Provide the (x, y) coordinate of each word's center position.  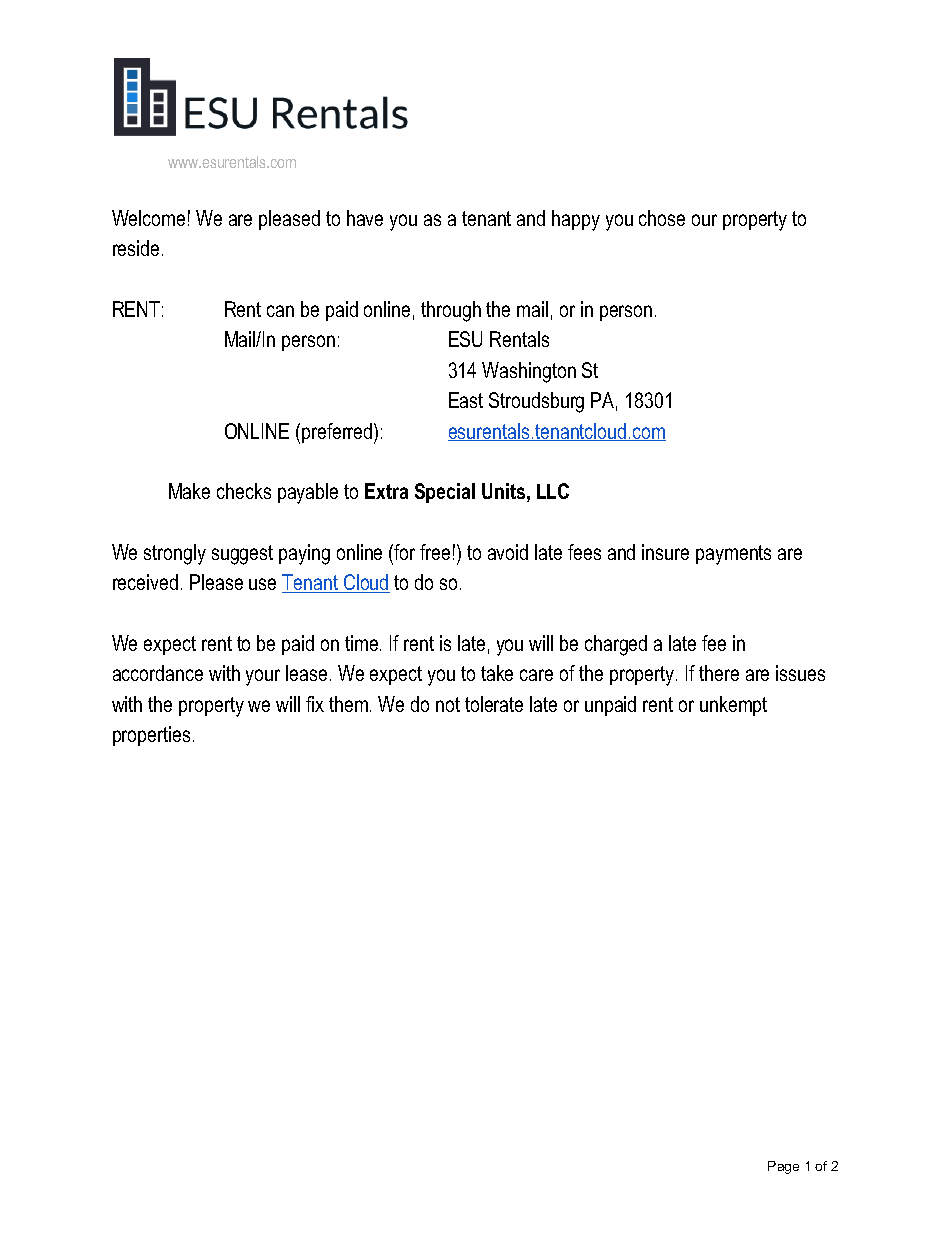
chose (662, 218)
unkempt (733, 706)
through (451, 311)
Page (783, 1167)
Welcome (148, 218)
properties (151, 736)
